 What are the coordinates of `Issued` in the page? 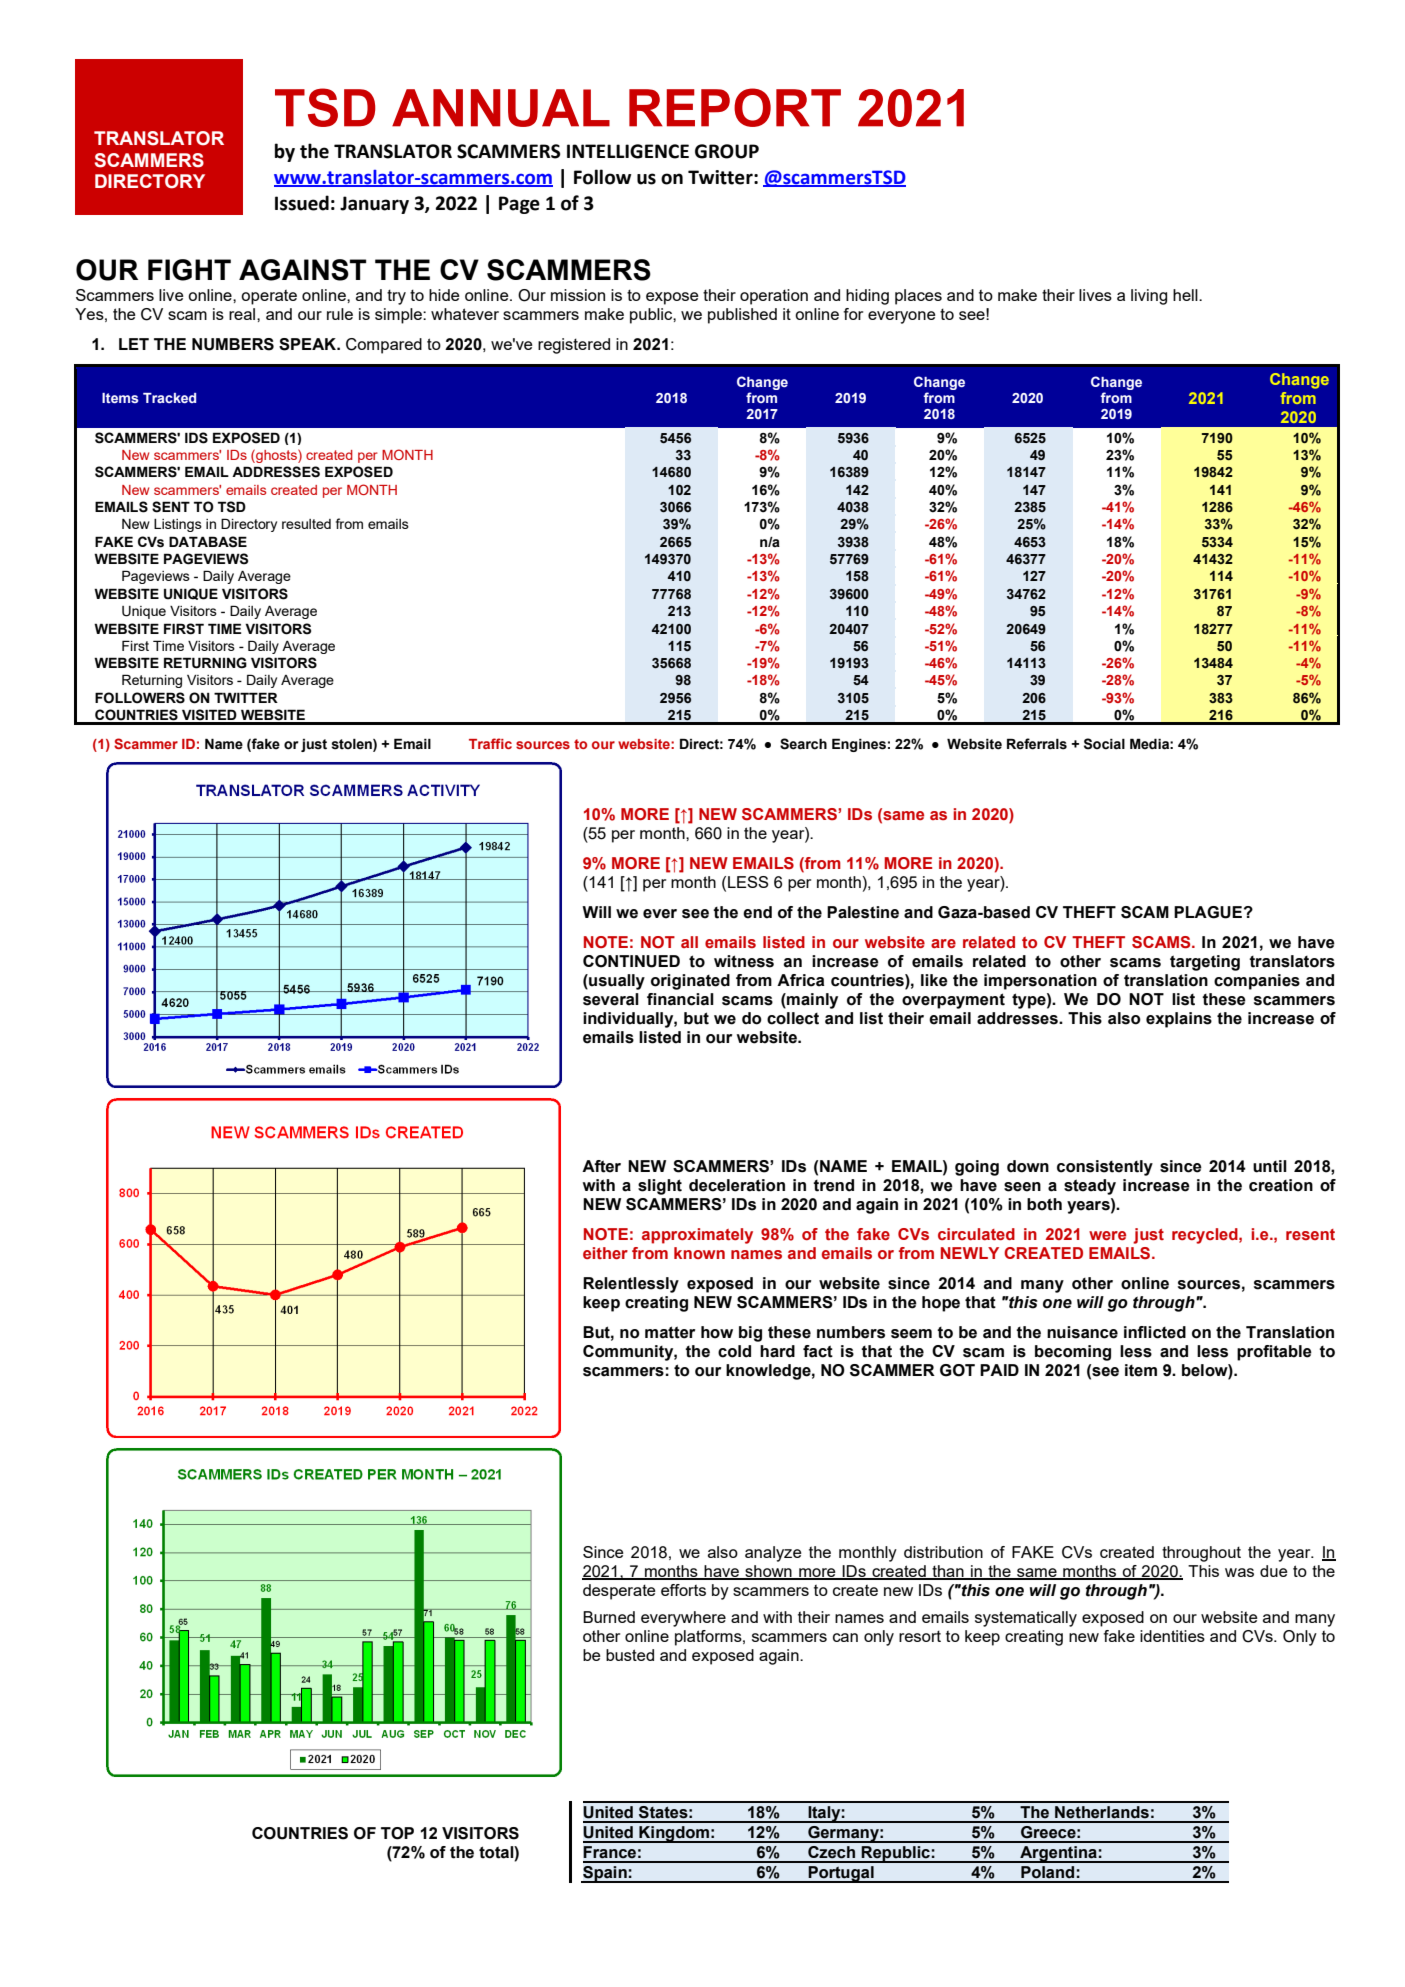 It's located at (302, 203).
